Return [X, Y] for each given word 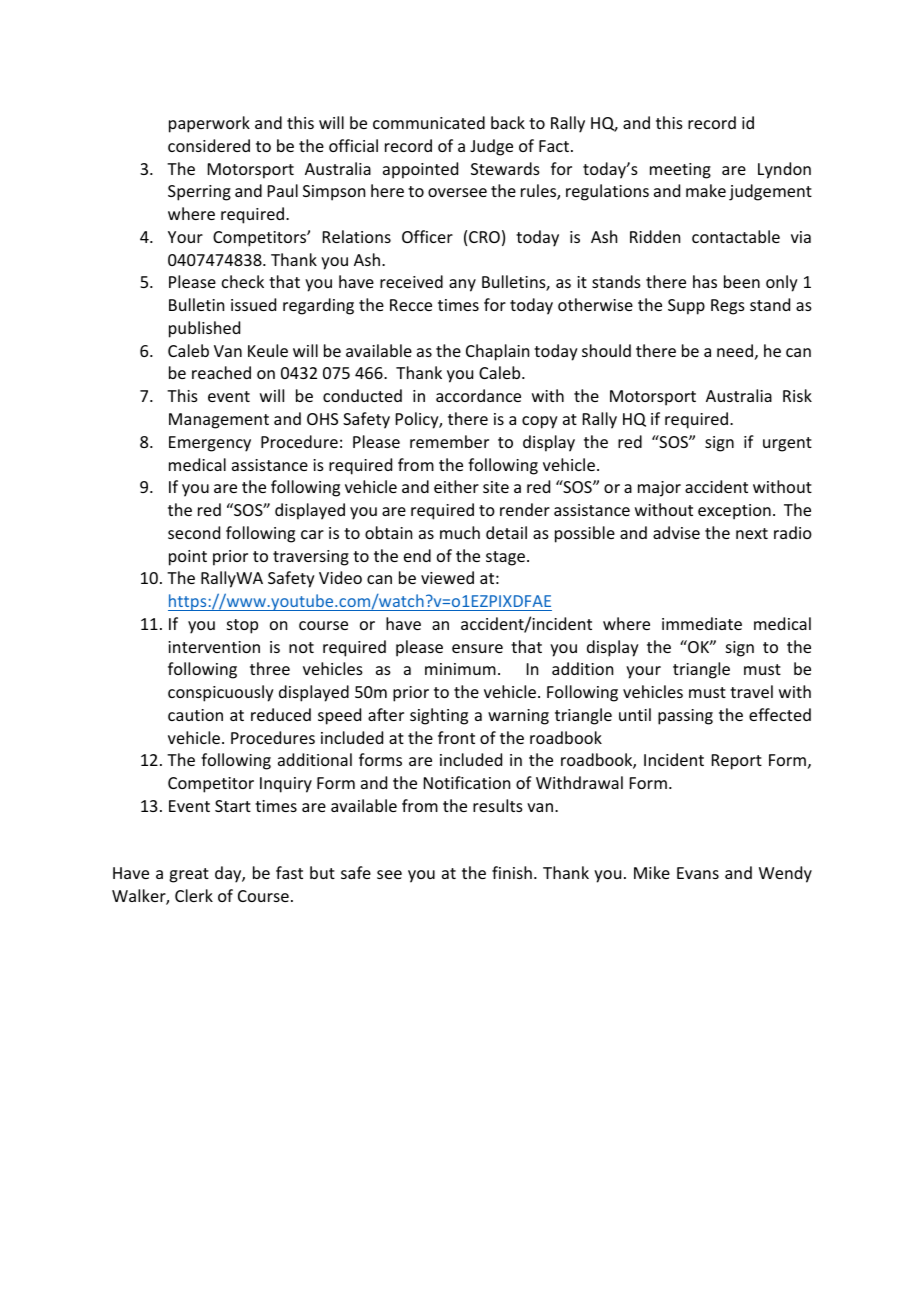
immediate [702, 623]
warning [518, 717]
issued [253, 304]
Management [219, 421]
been [742, 281]
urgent [787, 444]
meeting [680, 171]
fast [289, 872]
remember [449, 441]
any [462, 285]
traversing [311, 558]
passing [685, 717]
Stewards [505, 168]
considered [209, 145]
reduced [281, 714]
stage [507, 558]
